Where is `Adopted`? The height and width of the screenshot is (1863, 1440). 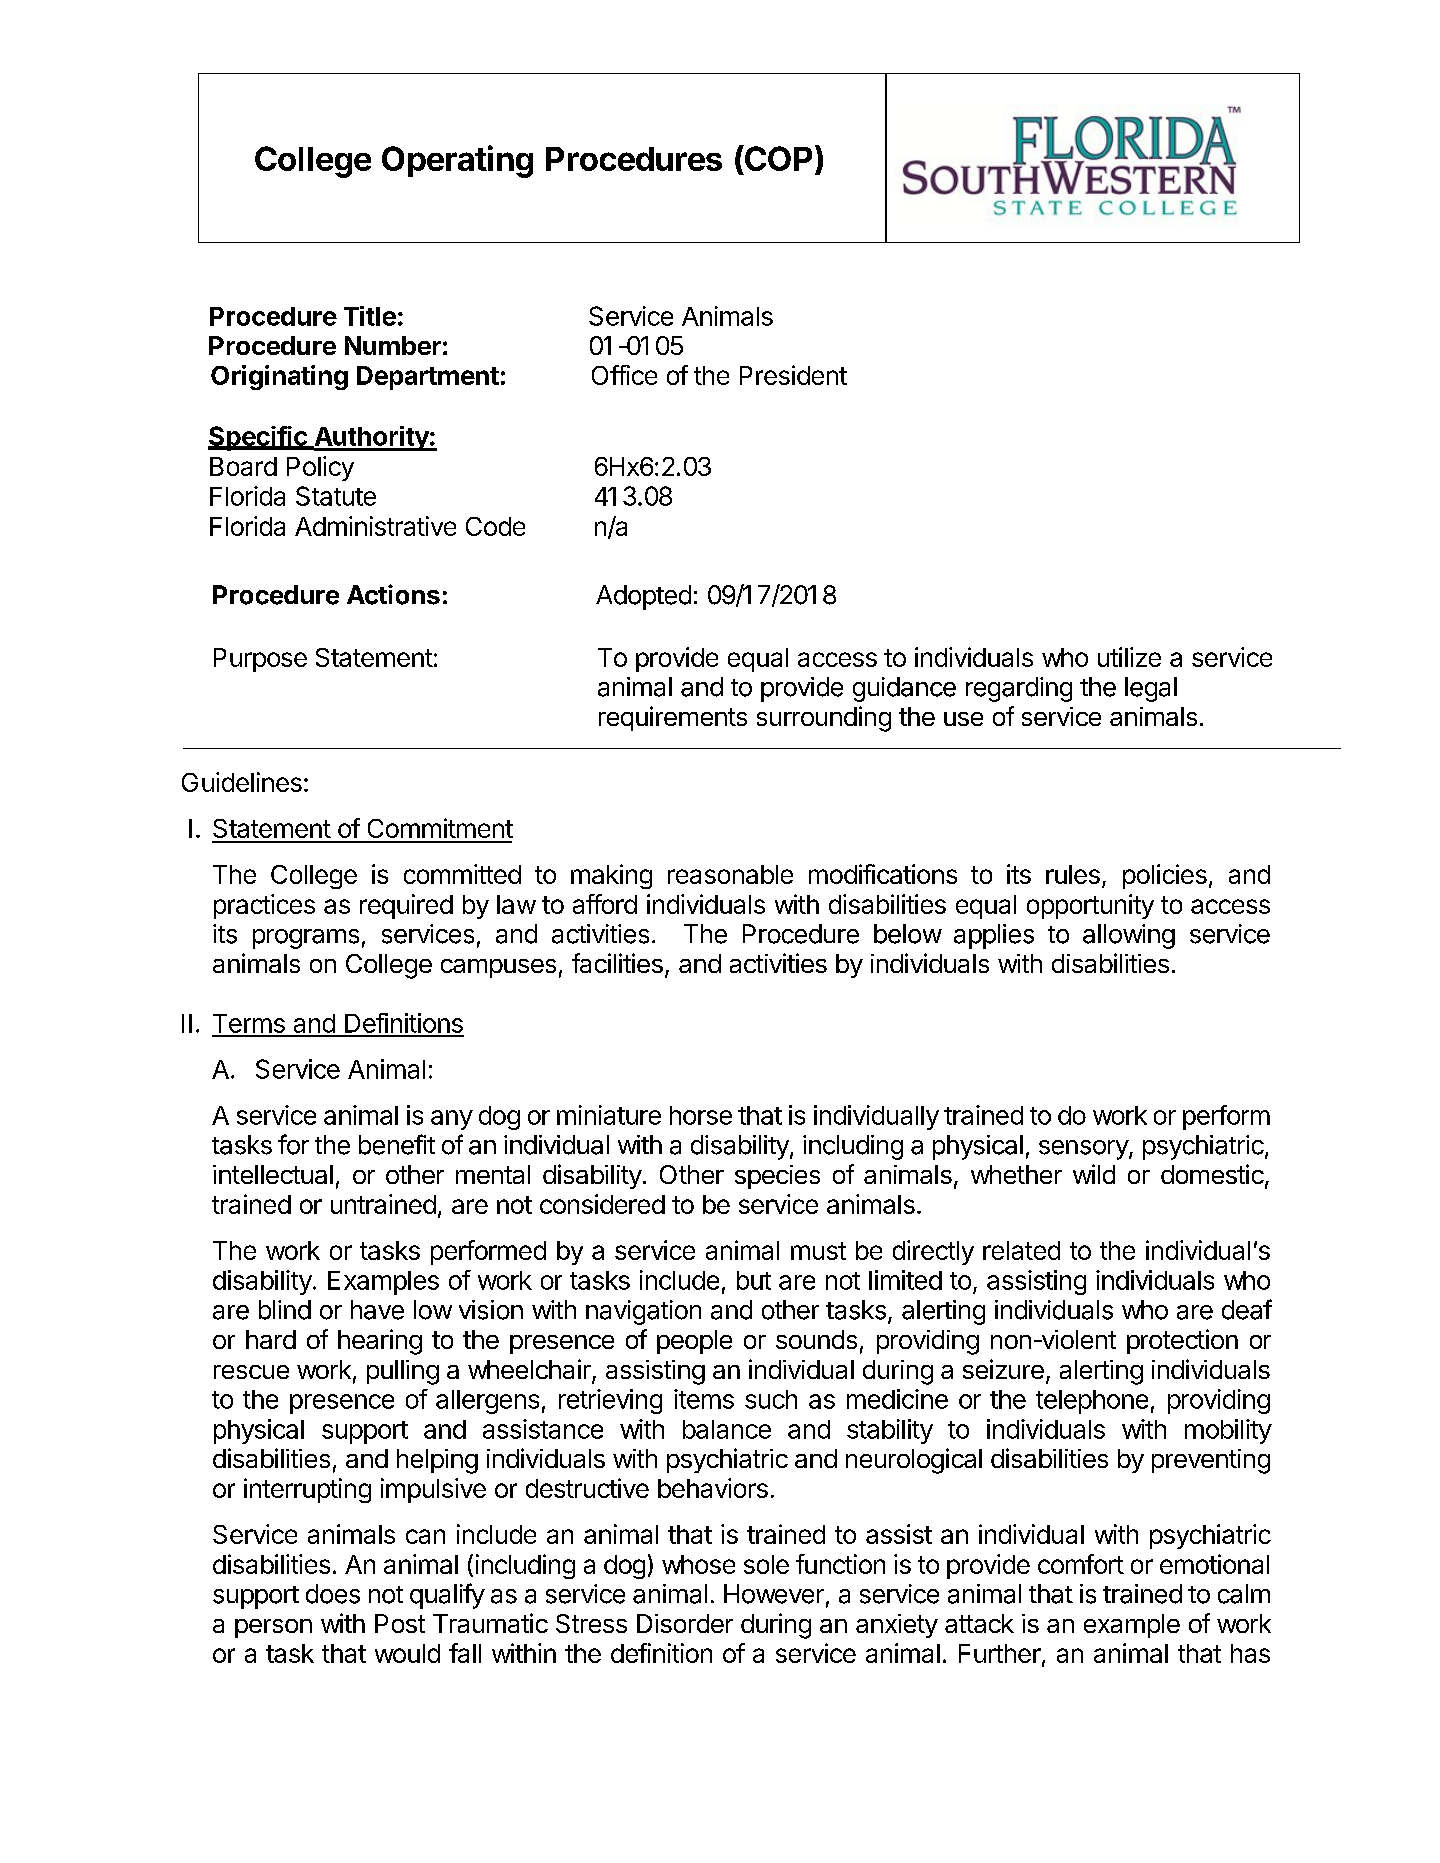 Adopted is located at coordinates (643, 597).
